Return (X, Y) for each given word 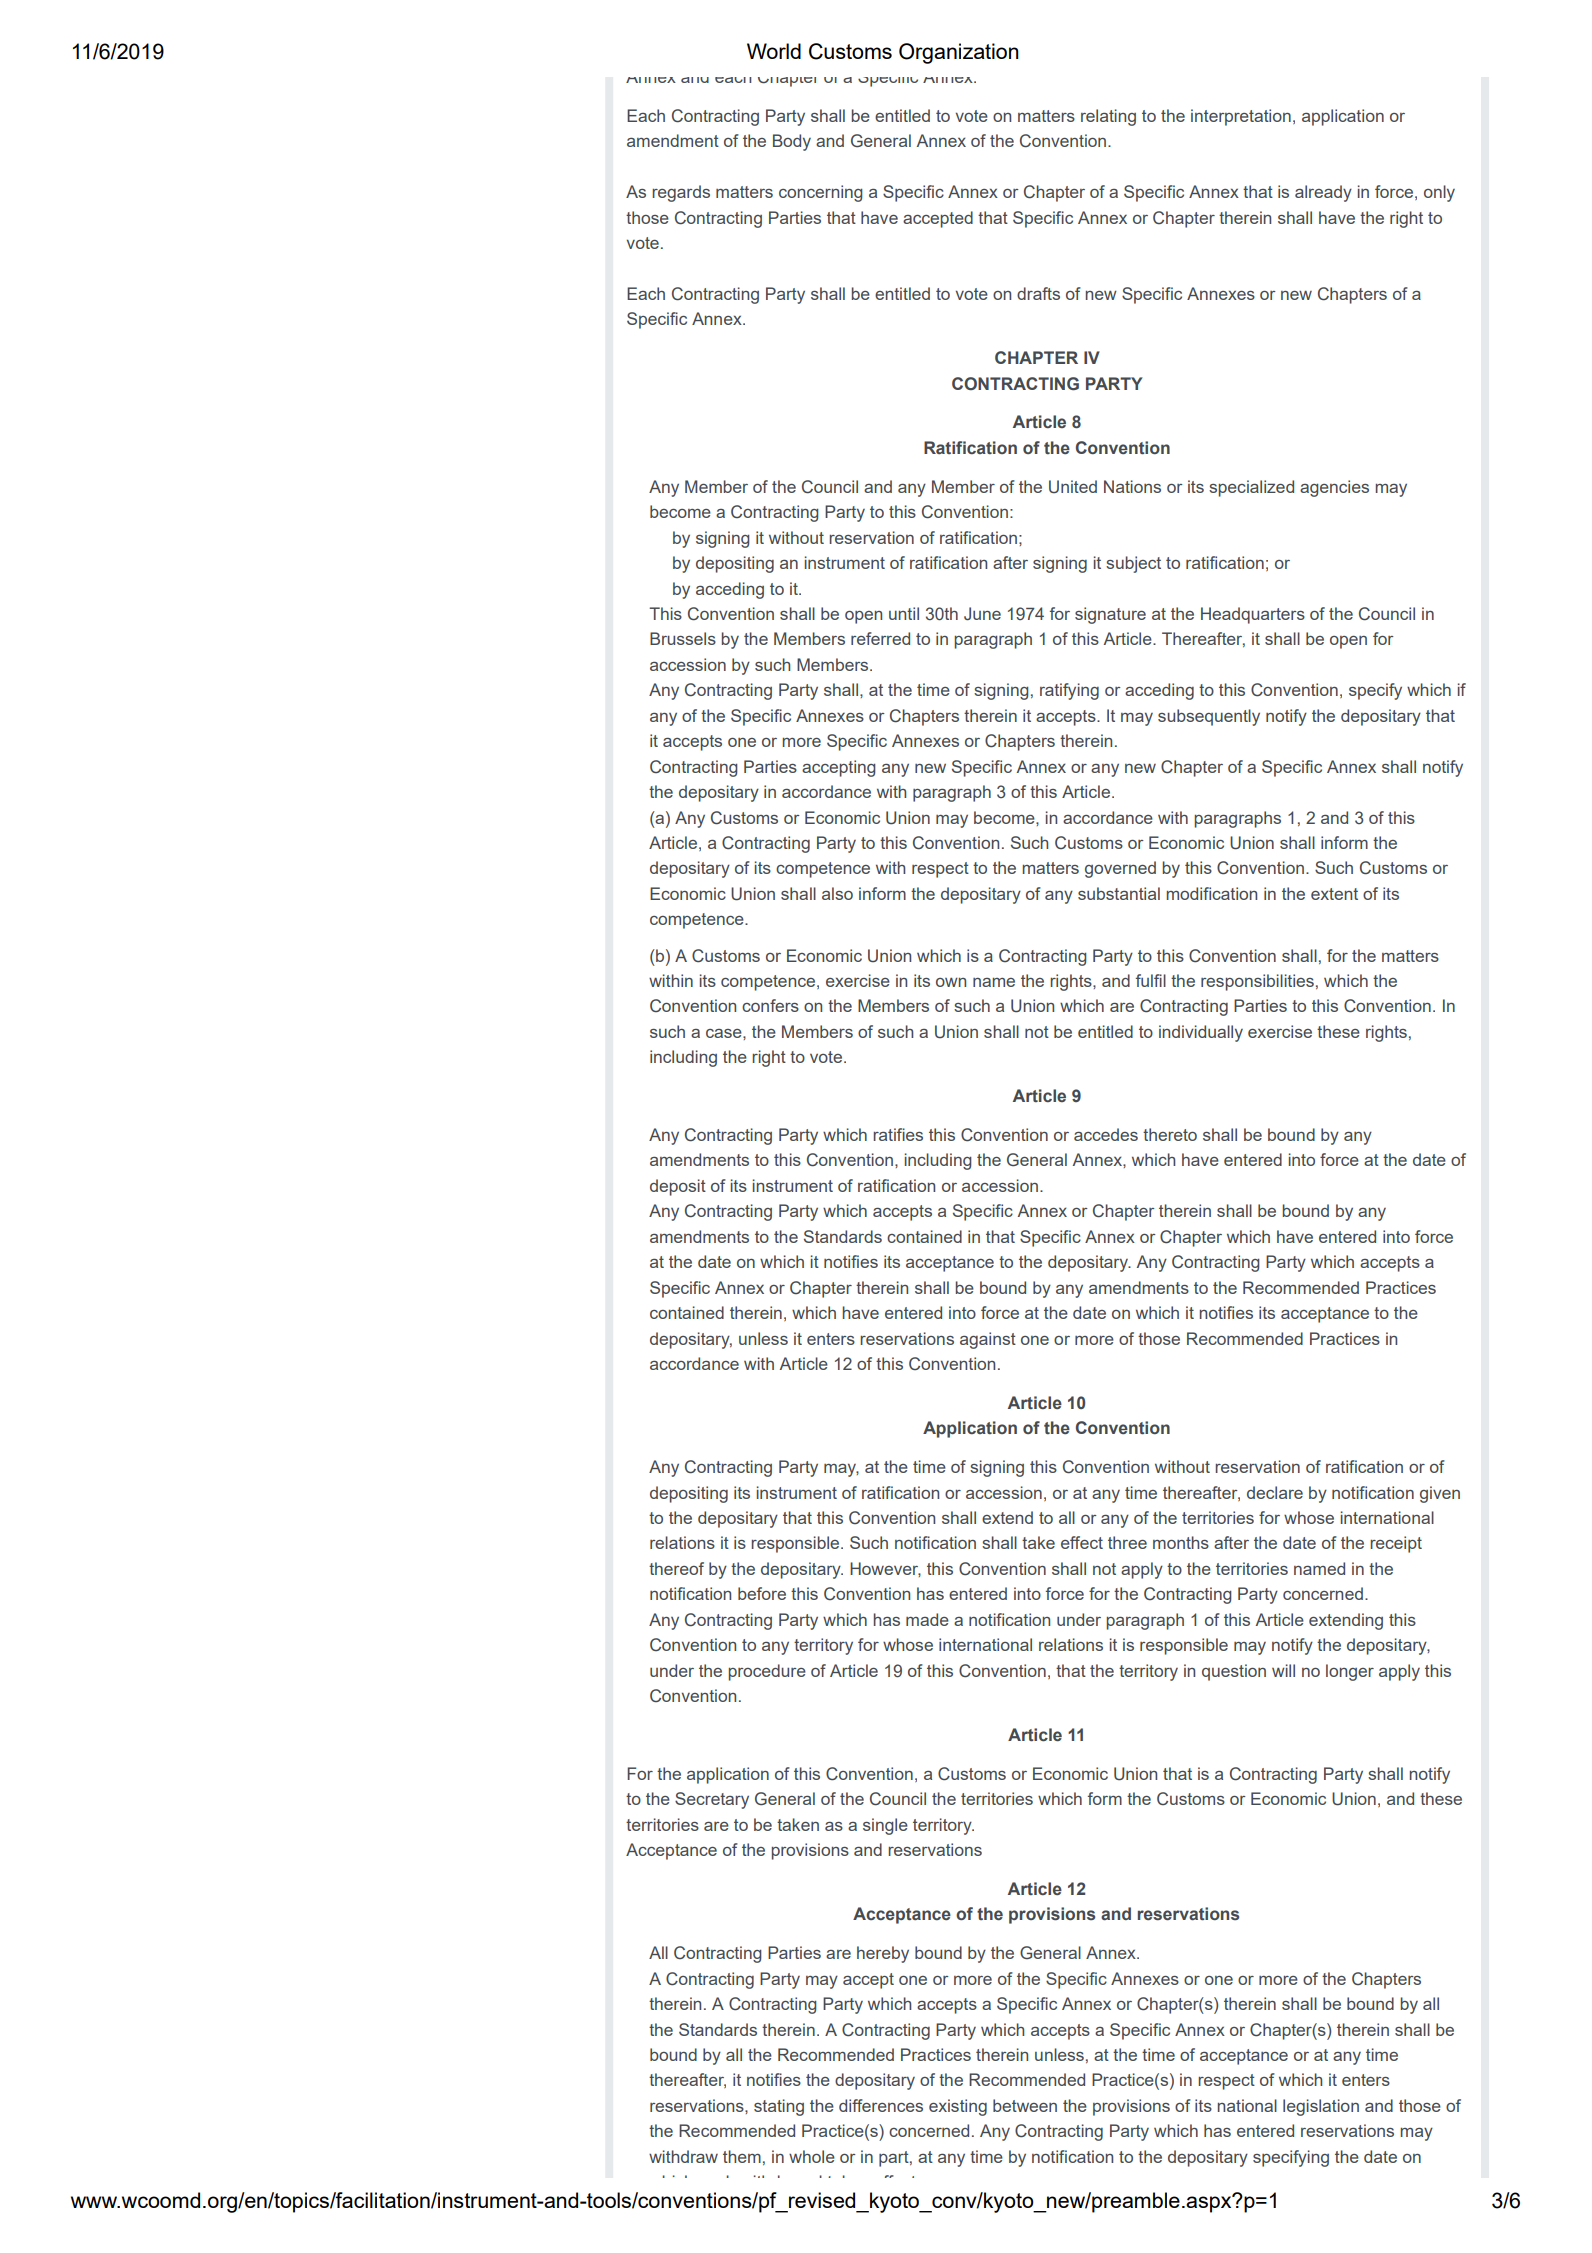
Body (792, 142)
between (1025, 2105)
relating (1108, 117)
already (1323, 193)
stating (779, 2107)
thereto (1170, 1134)
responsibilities (1257, 982)
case (725, 1033)
